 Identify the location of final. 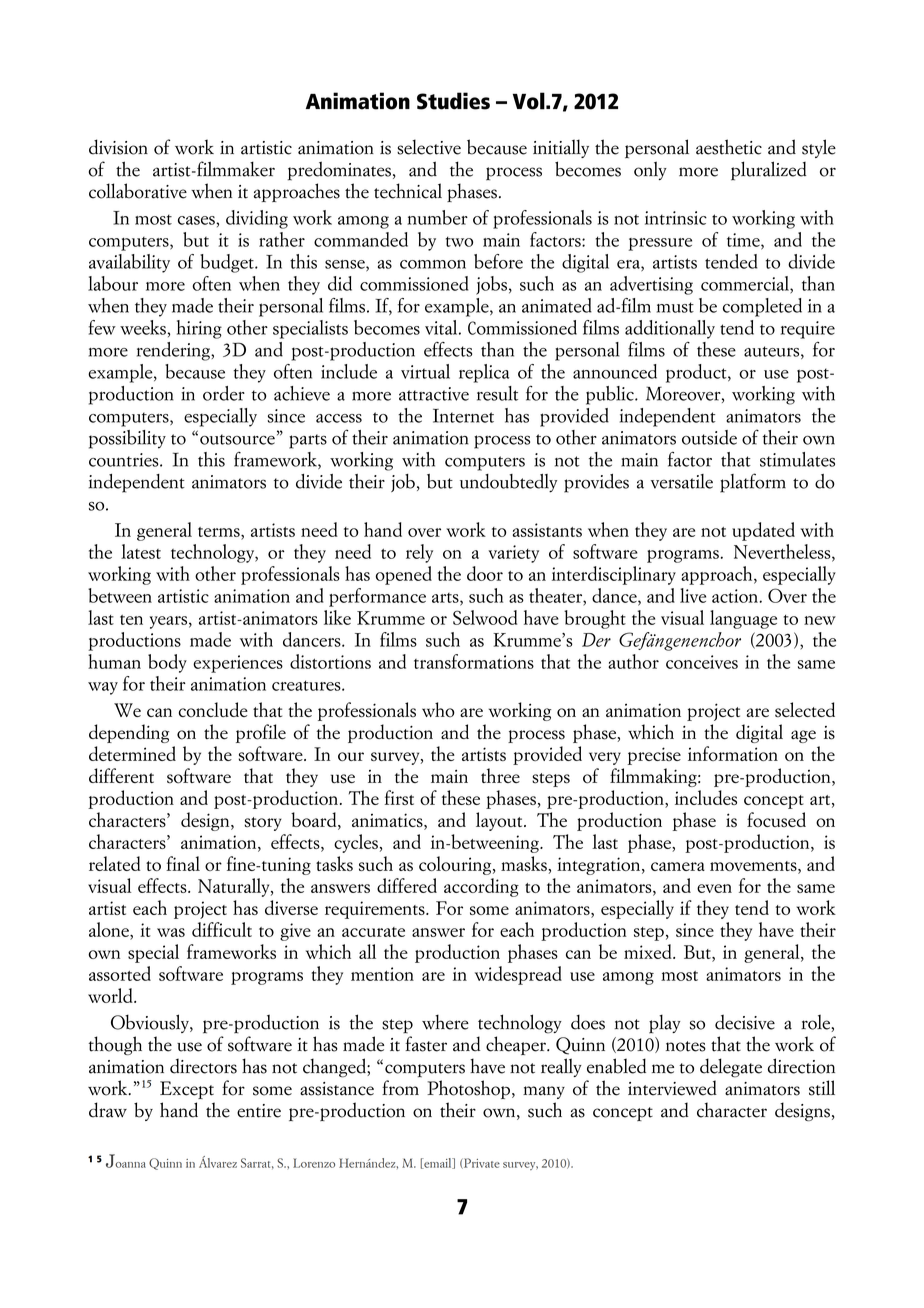
(183, 863).
